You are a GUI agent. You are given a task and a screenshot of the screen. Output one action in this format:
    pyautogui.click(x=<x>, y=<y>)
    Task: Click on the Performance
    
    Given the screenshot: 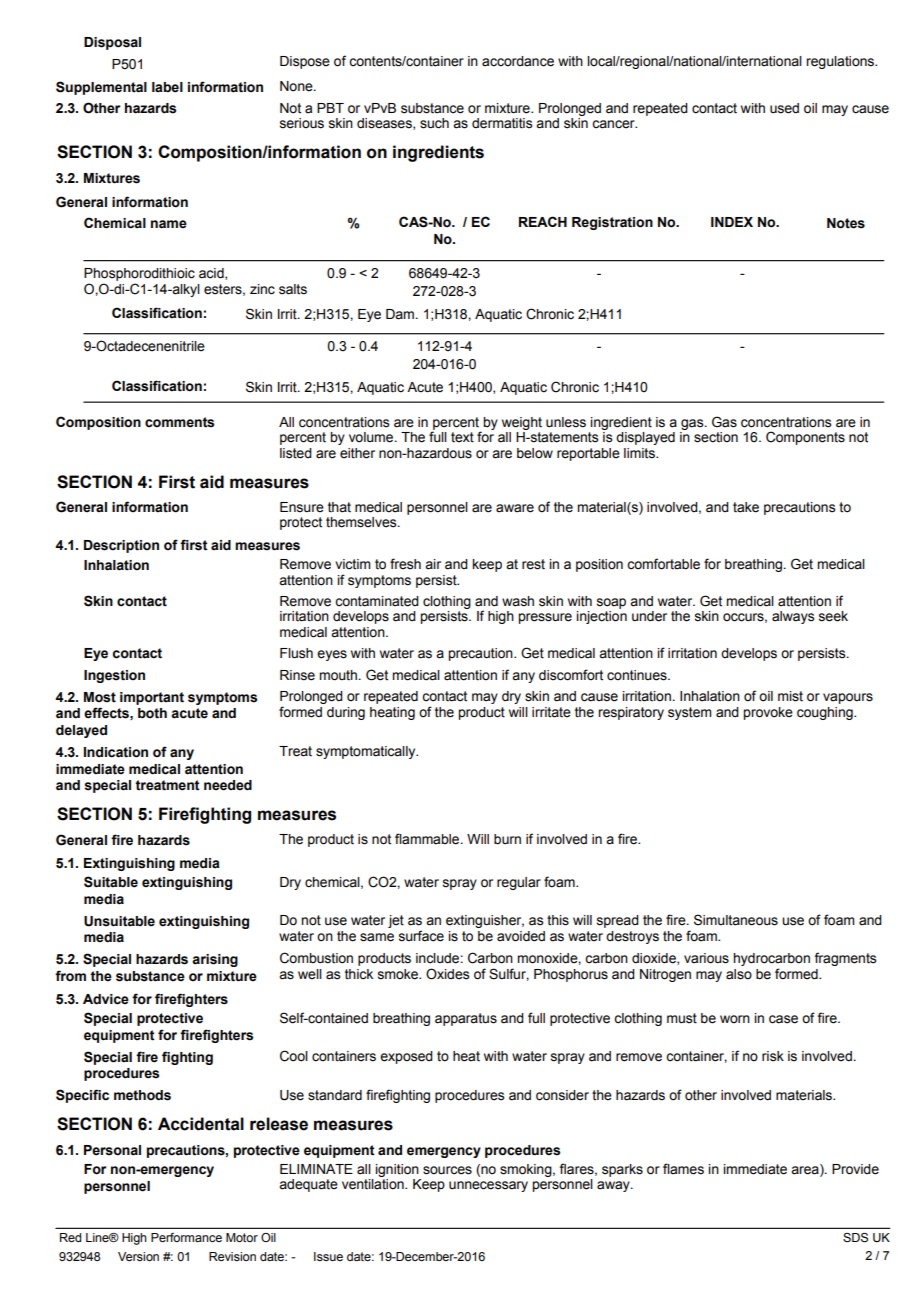 What is the action you would take?
    pyautogui.click(x=186, y=1237)
